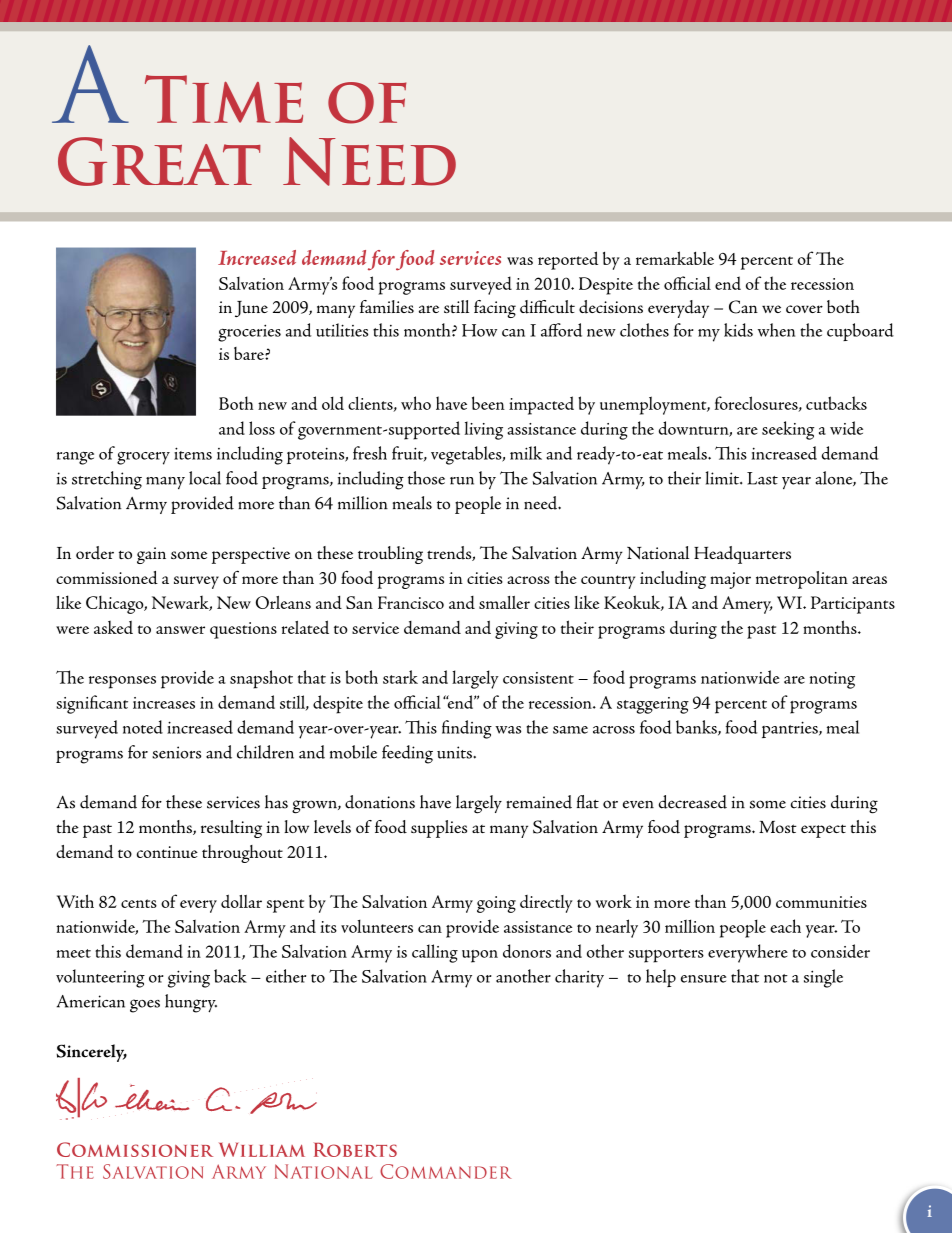 The height and width of the screenshot is (1233, 952). Describe the element at coordinates (139, 903) in the screenshot. I see `cents` at that location.
